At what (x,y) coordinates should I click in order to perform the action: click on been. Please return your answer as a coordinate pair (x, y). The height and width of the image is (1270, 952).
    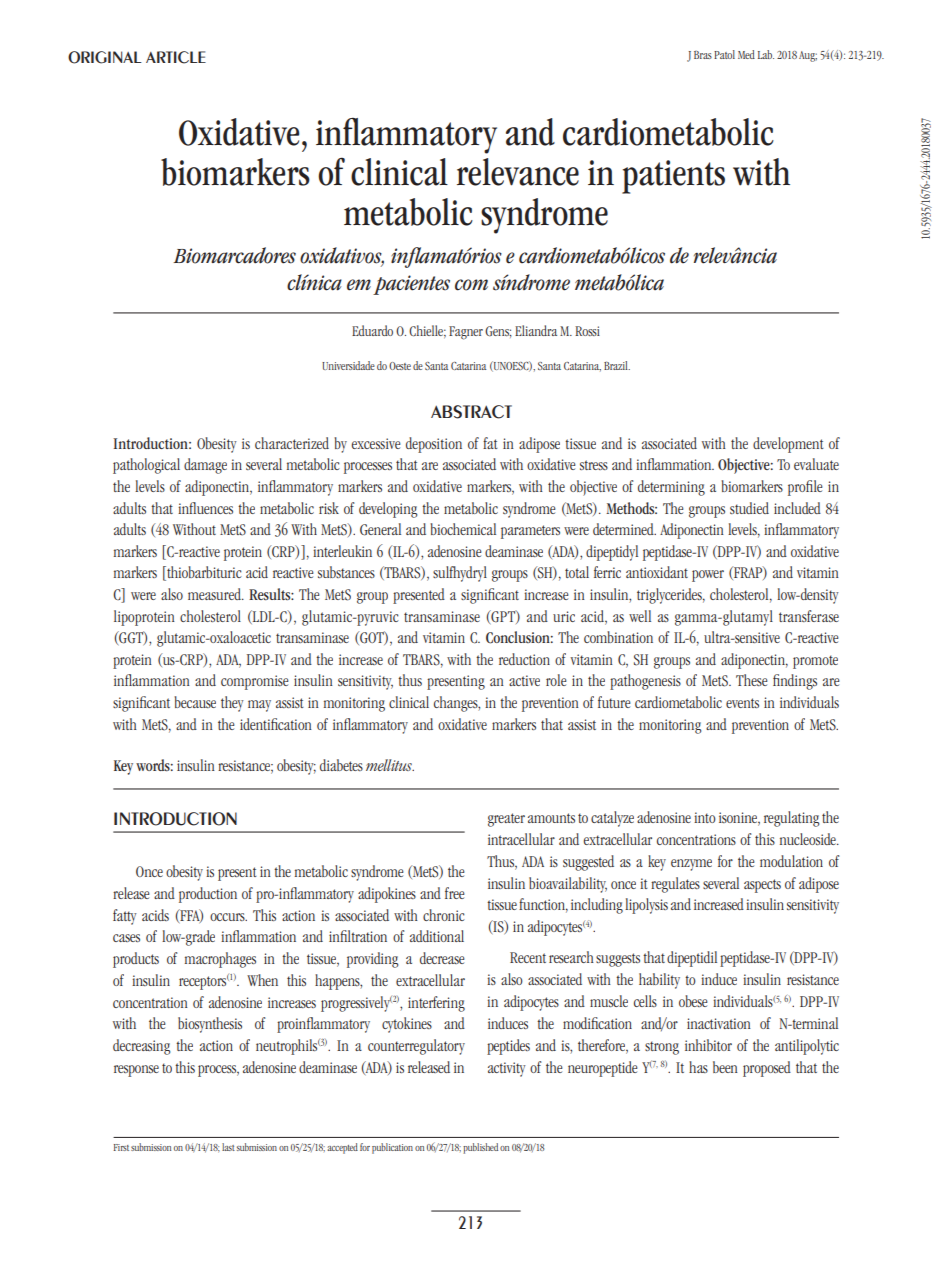
    Looking at the image, I should click on (725, 1067).
